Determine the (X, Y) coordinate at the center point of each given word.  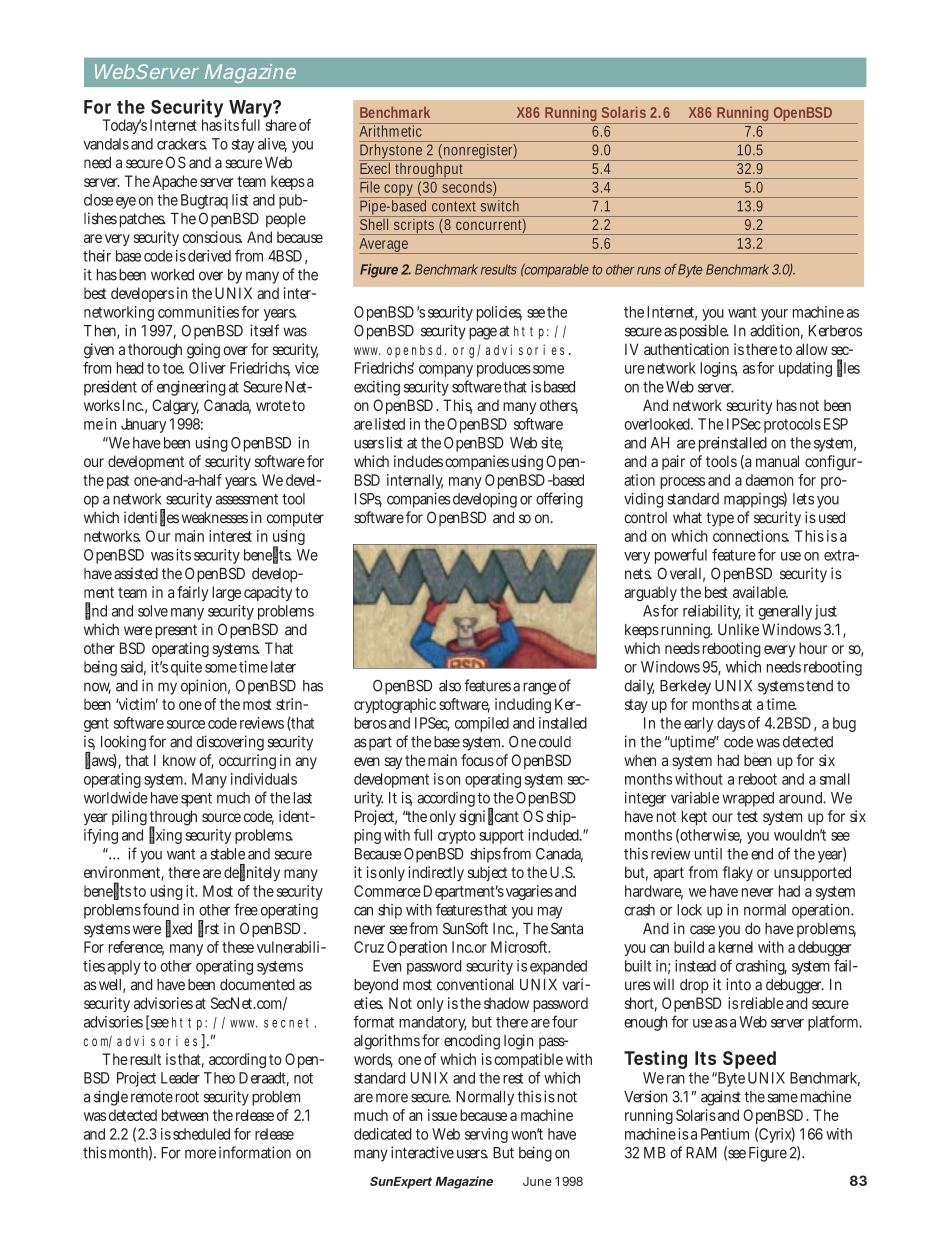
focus (477, 760)
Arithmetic (392, 130)
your (774, 315)
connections (751, 536)
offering (559, 500)
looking (123, 743)
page (483, 333)
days (731, 724)
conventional (475, 984)
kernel (736, 947)
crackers (182, 144)
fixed (179, 928)
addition (776, 331)
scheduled (201, 1134)
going (203, 351)
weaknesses (215, 518)
